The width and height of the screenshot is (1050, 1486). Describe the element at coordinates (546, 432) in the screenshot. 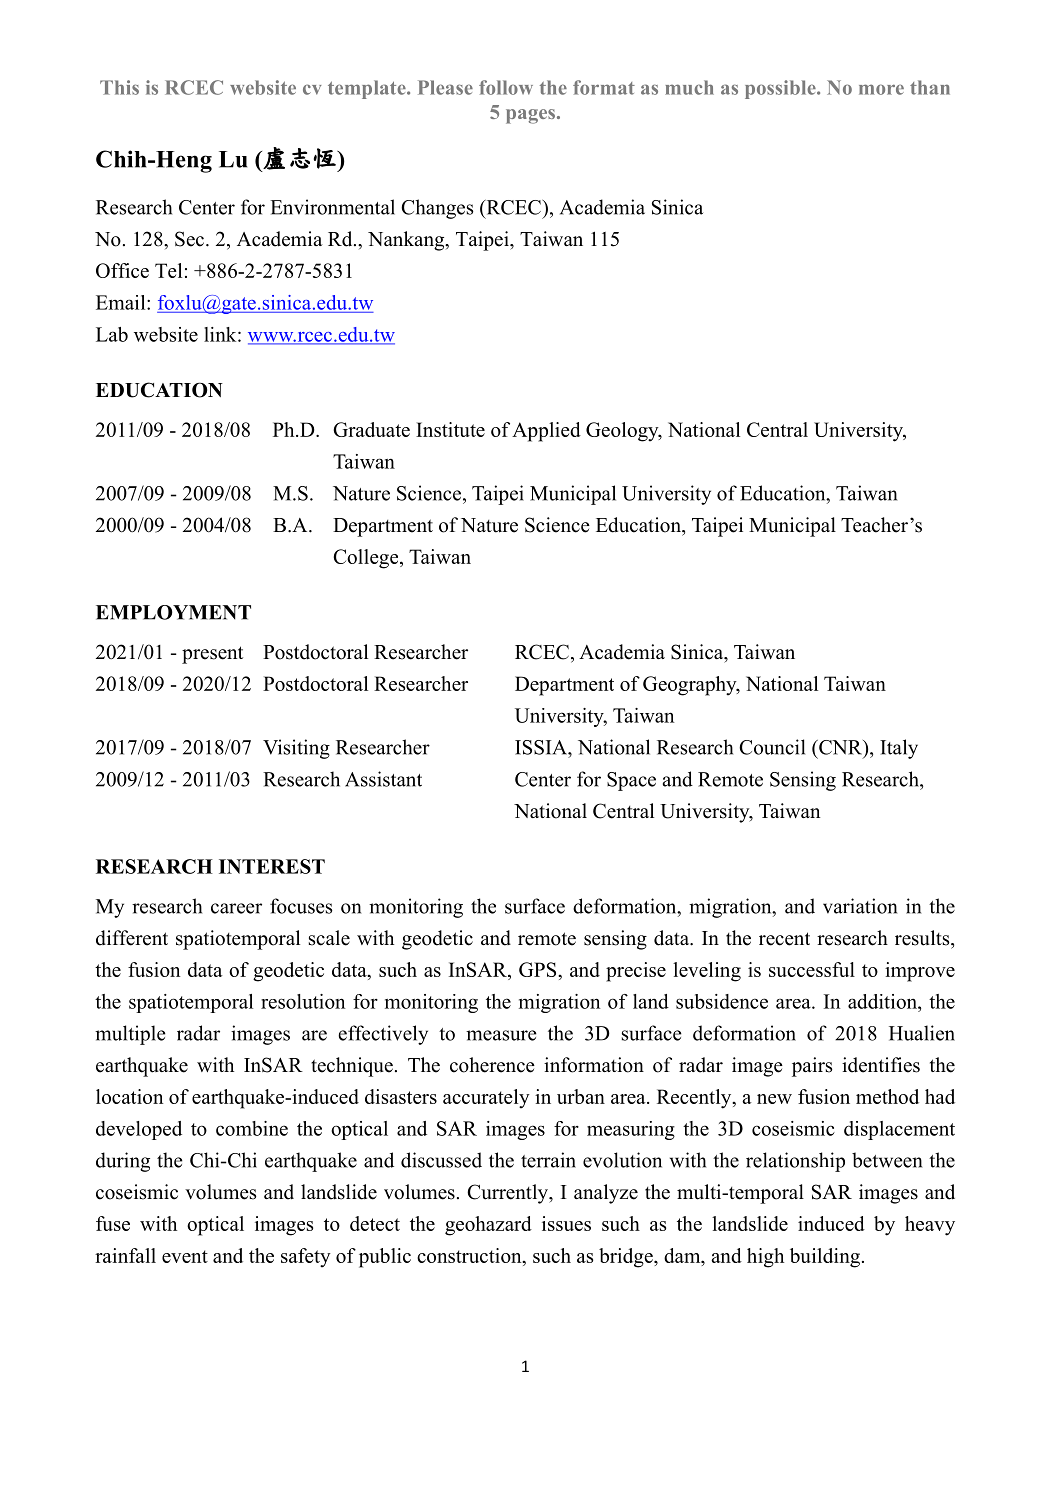

I see `Applied` at that location.
